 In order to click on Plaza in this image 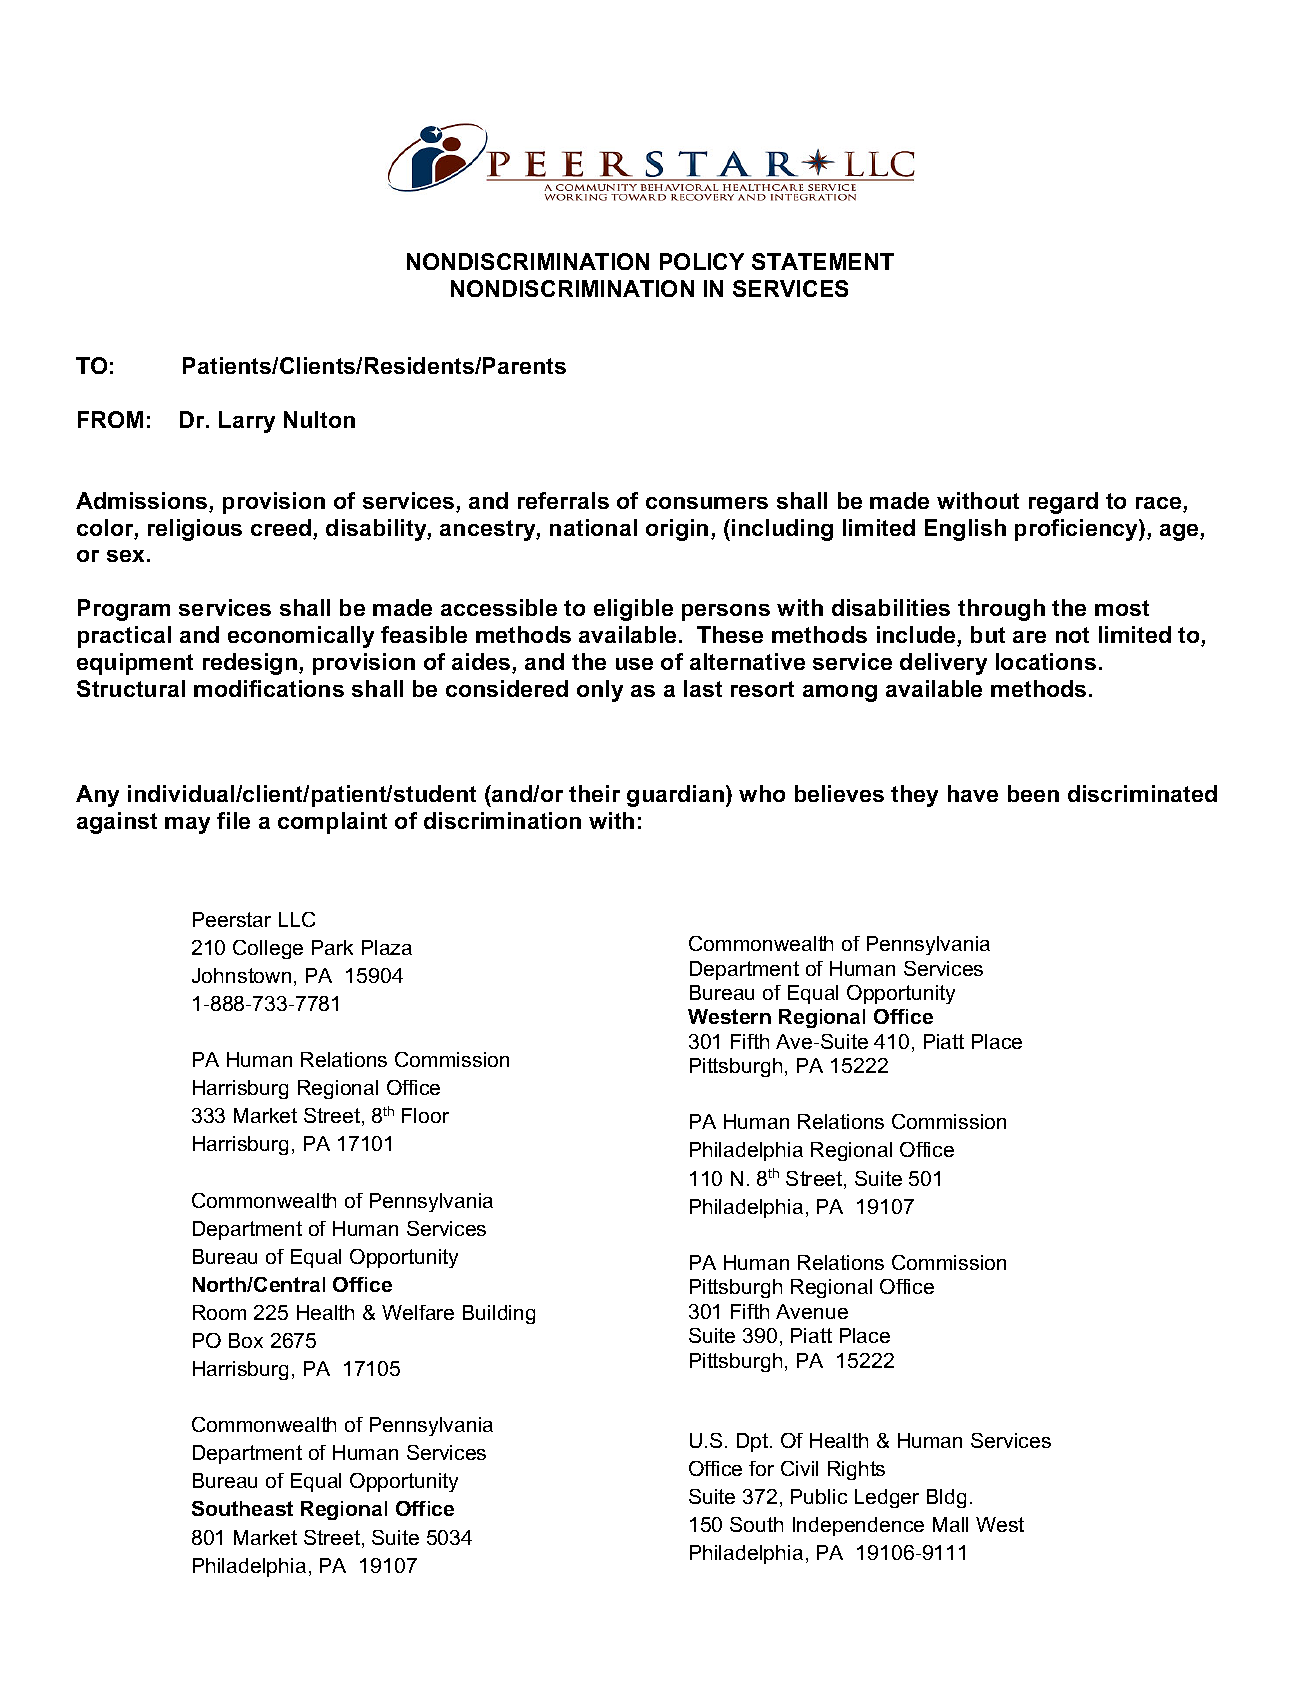, I will do `click(387, 947)`.
